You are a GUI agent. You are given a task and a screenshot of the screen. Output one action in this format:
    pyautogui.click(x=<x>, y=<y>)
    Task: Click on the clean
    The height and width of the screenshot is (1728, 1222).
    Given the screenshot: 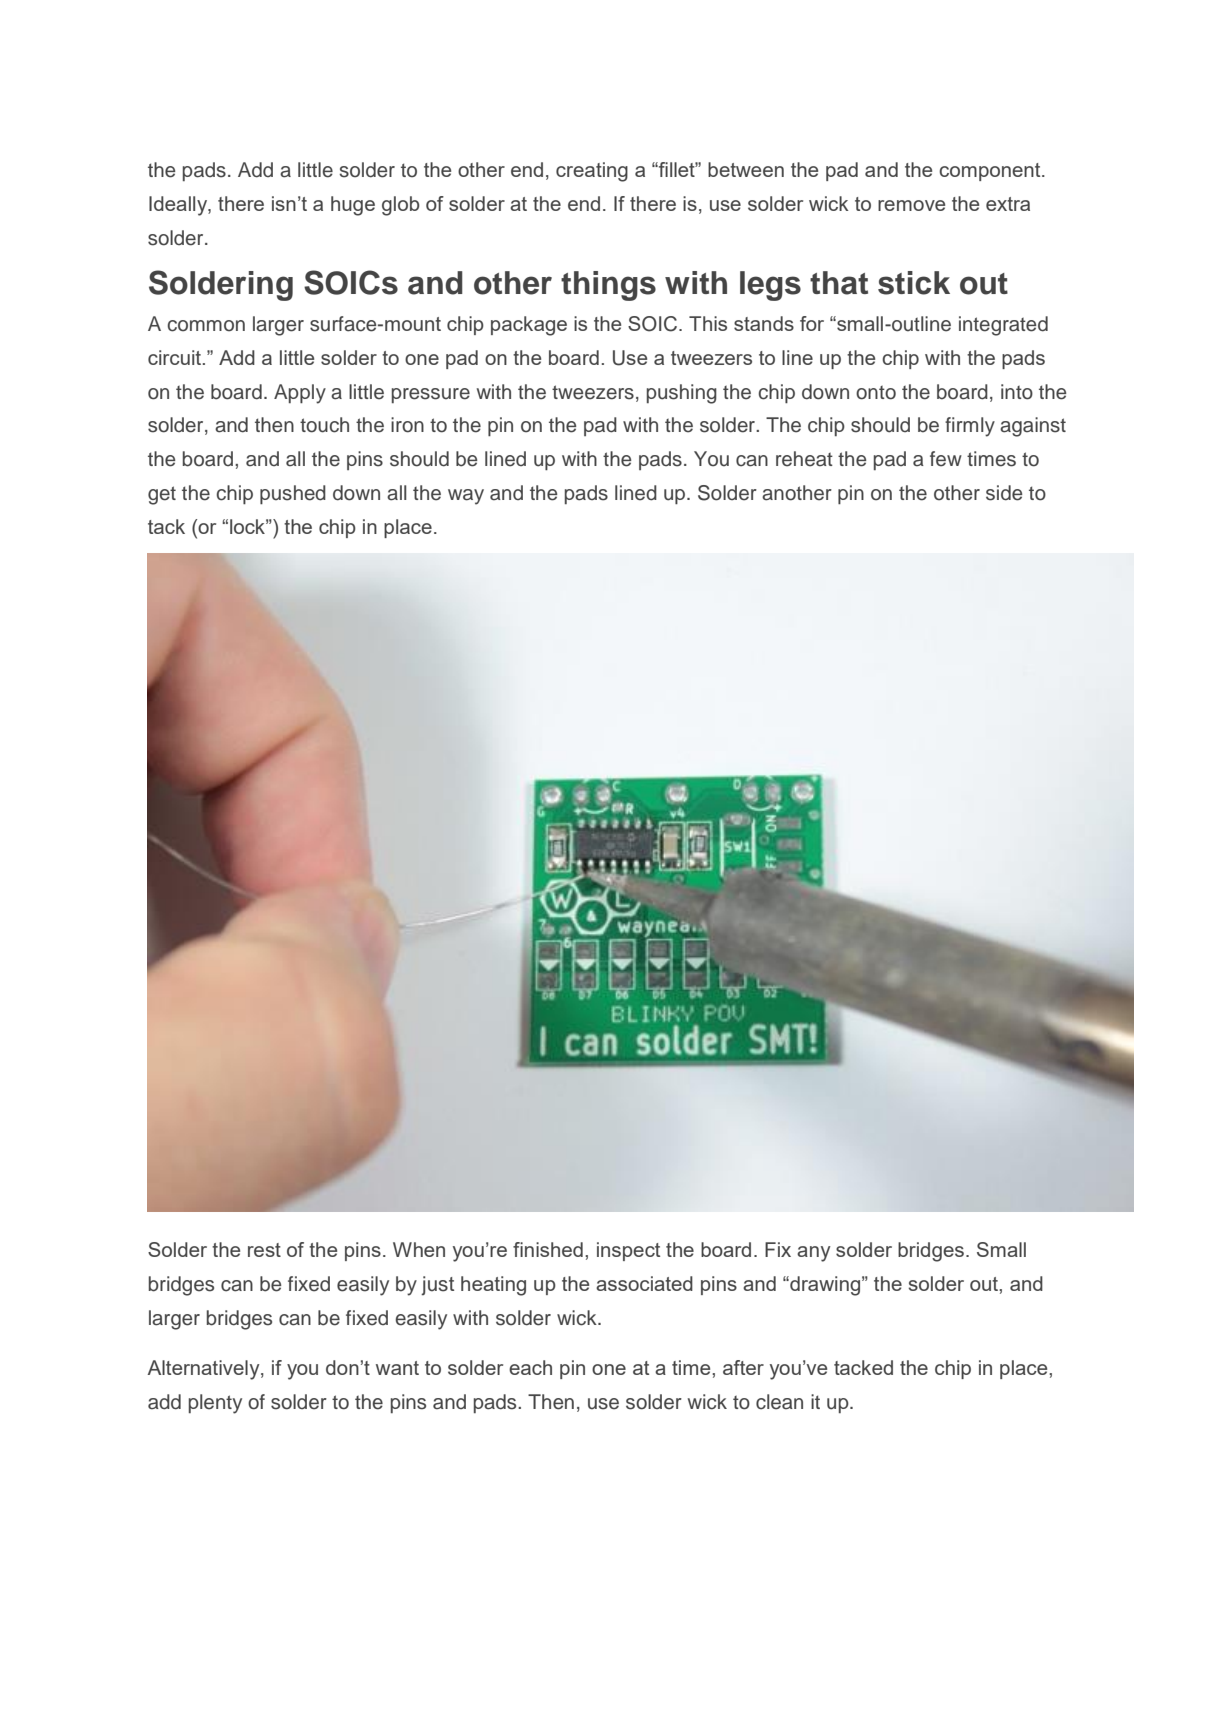 What is the action you would take?
    pyautogui.click(x=779, y=1402)
